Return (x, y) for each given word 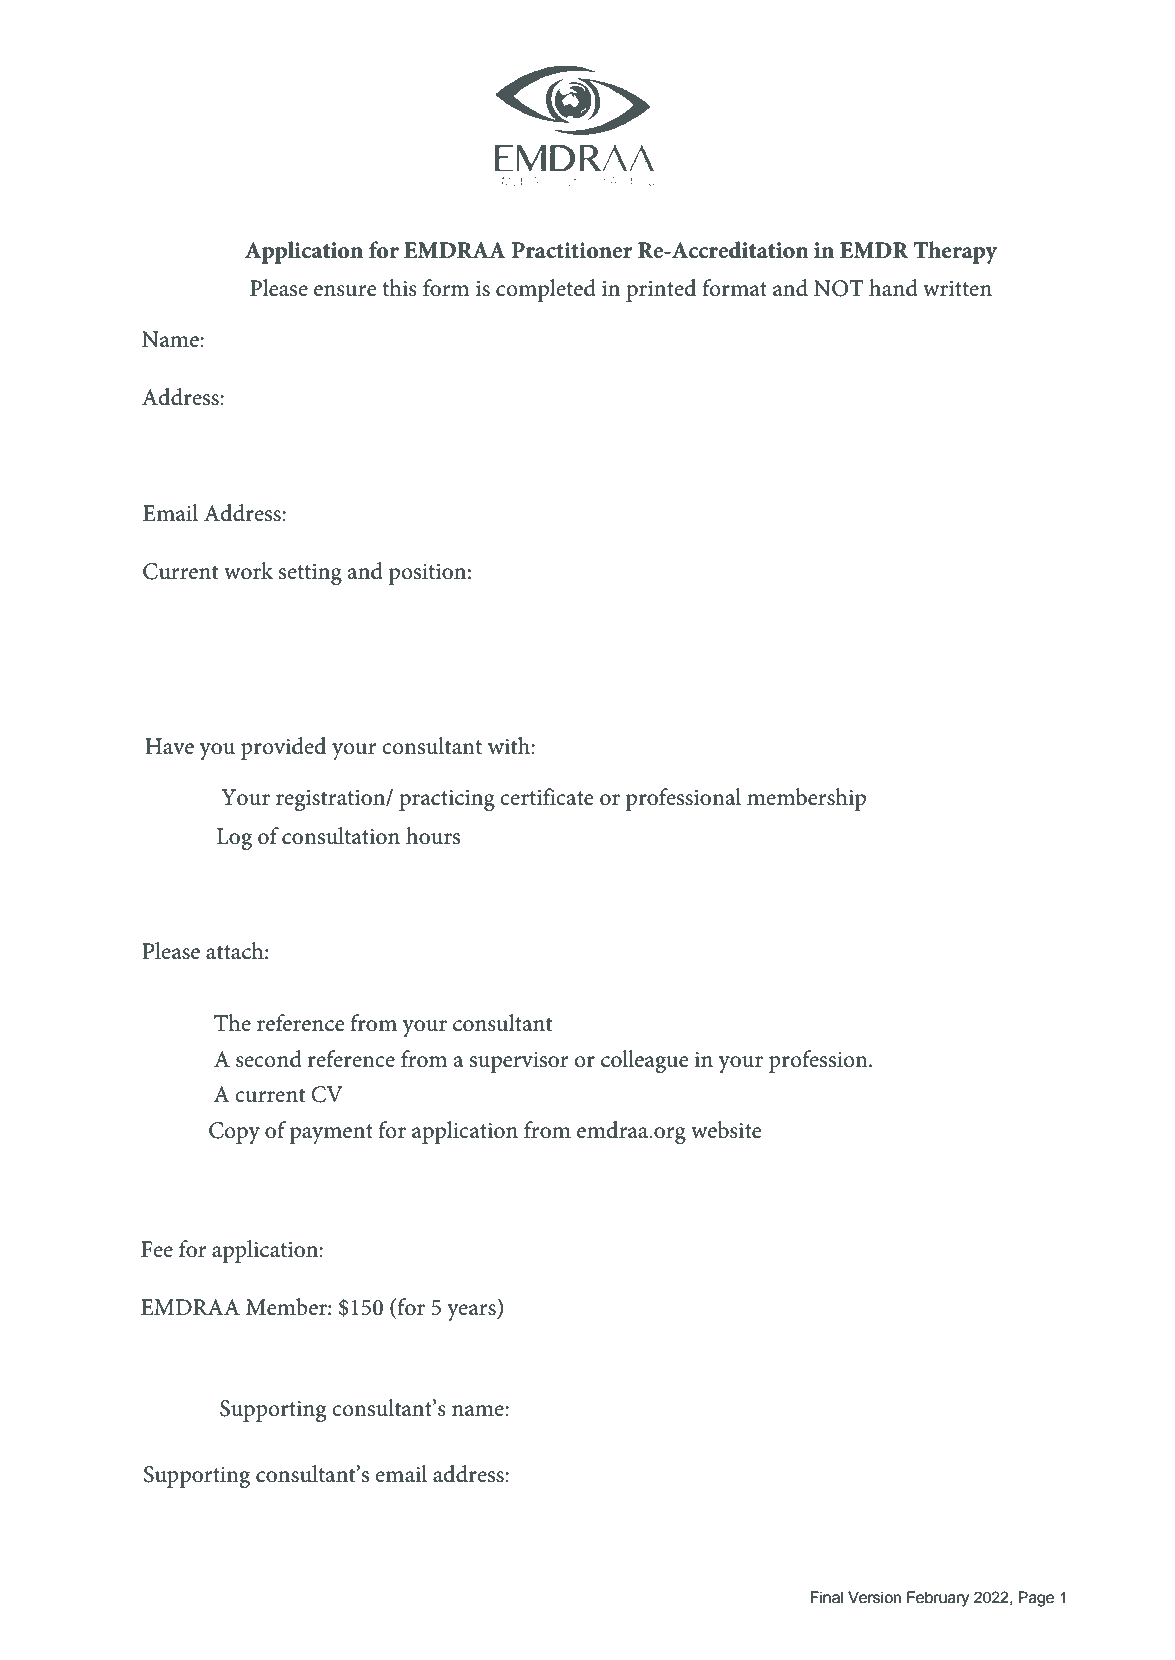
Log (234, 839)
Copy (234, 1133)
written (957, 289)
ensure (345, 291)
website (726, 1130)
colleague (645, 1061)
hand (893, 288)
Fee (157, 1249)
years (472, 1312)
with (510, 746)
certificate (547, 797)
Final (827, 1597)
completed (546, 290)
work (248, 571)
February (938, 1599)
